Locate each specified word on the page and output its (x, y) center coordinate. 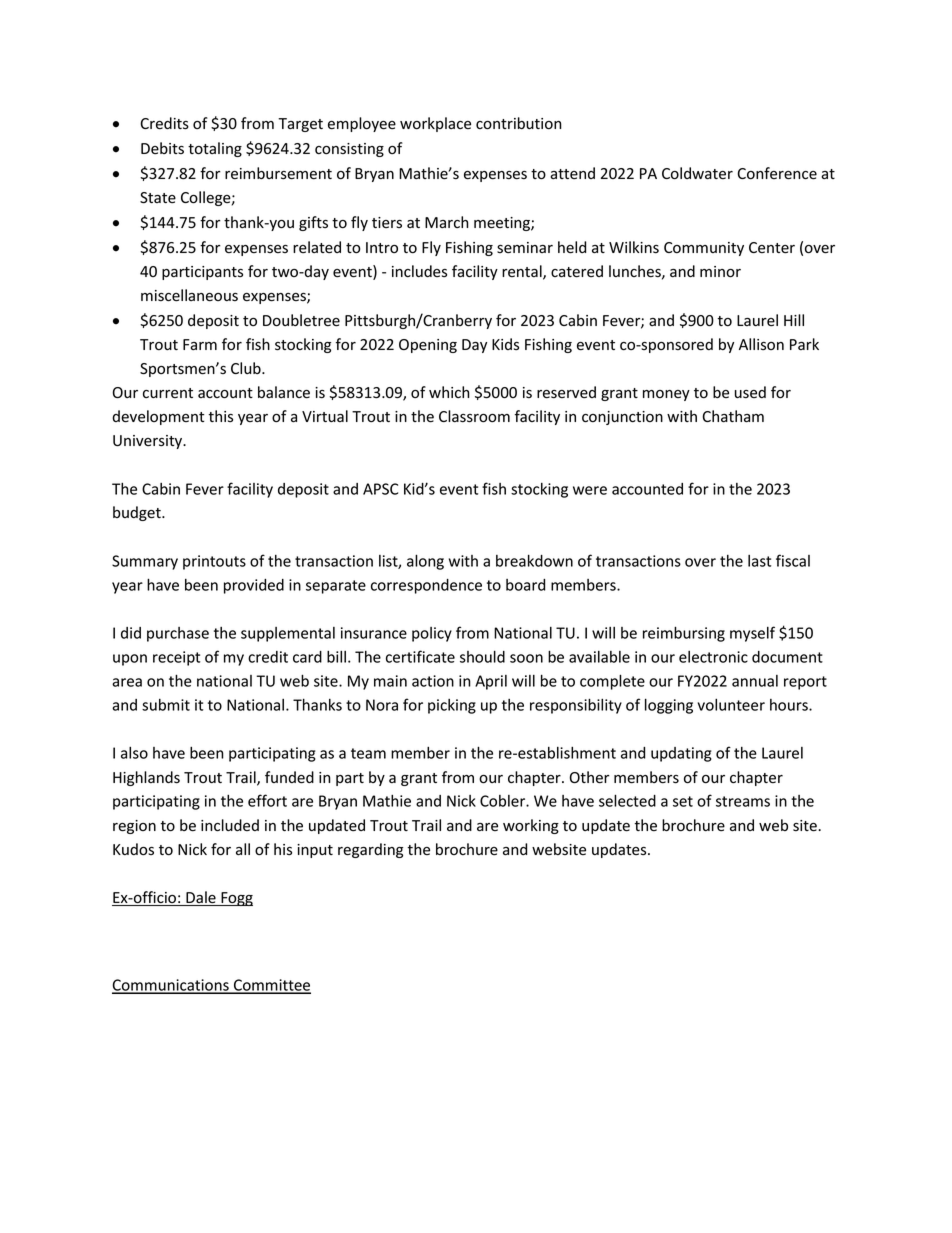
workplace (435, 124)
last (759, 561)
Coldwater (697, 173)
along (425, 562)
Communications (171, 986)
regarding (370, 850)
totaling (215, 149)
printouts (214, 562)
